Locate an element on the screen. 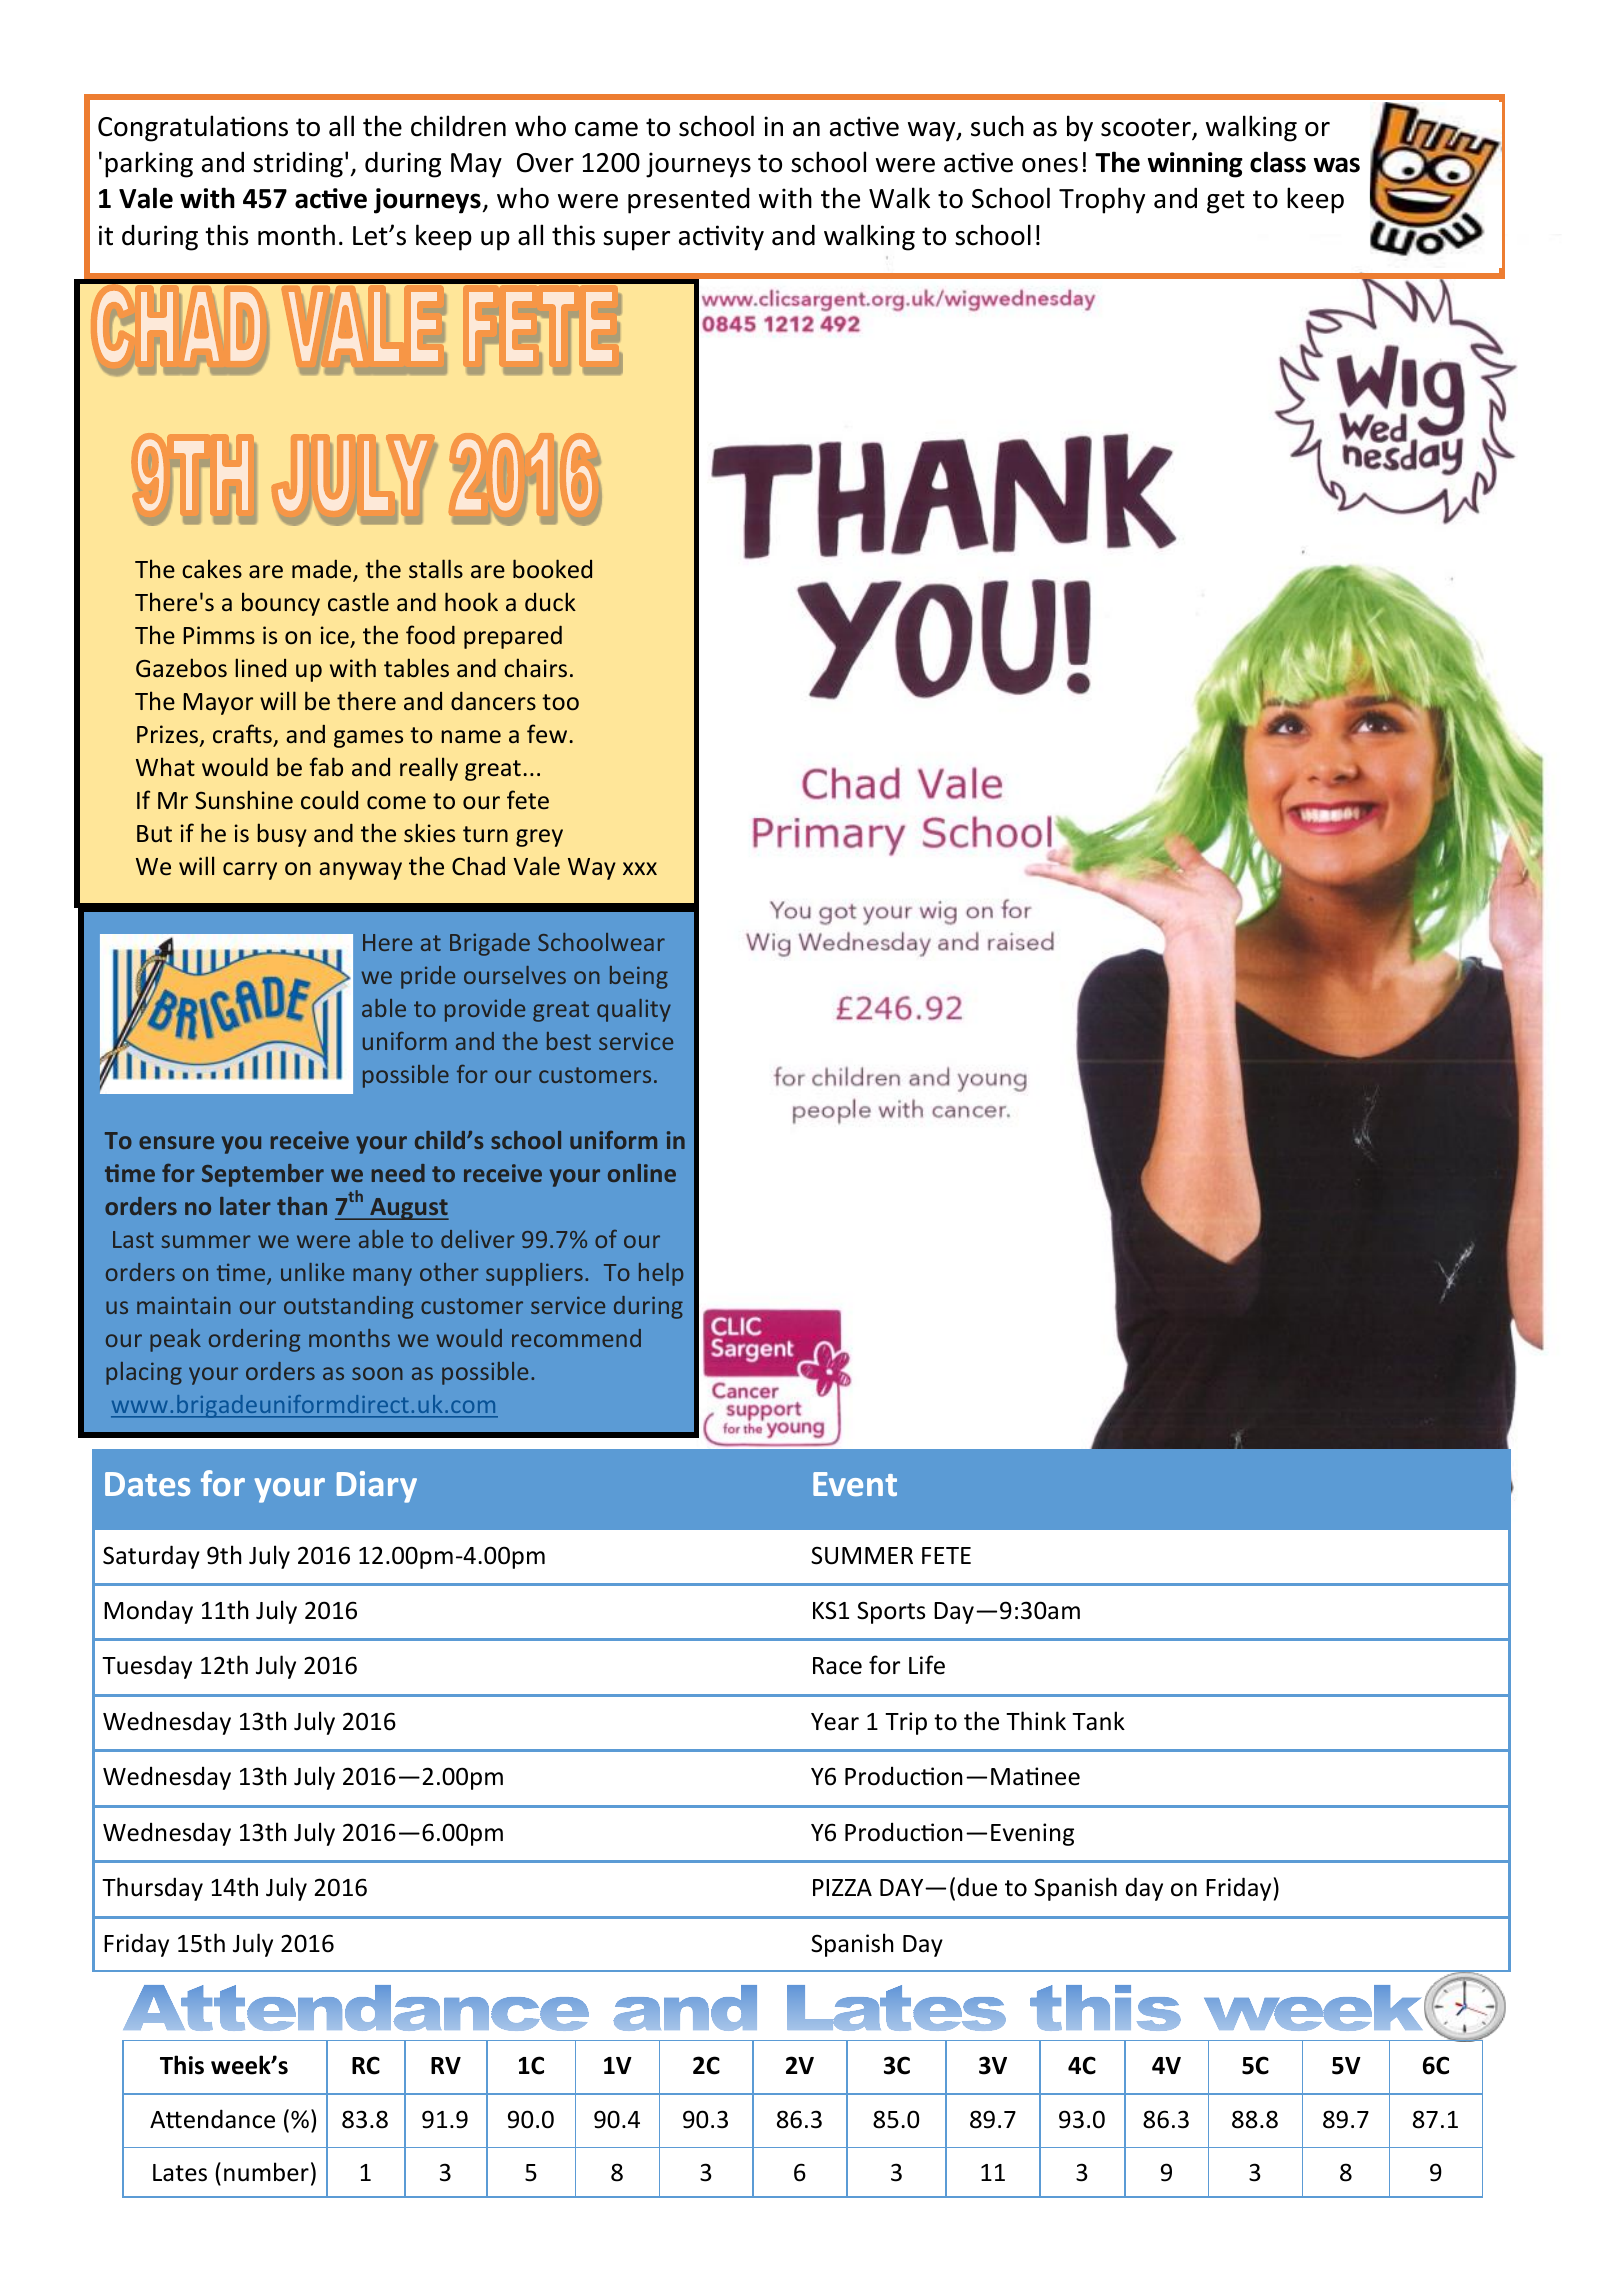 Image resolution: width=1608 pixels, height=2274 pixels. striding is located at coordinates (298, 165).
